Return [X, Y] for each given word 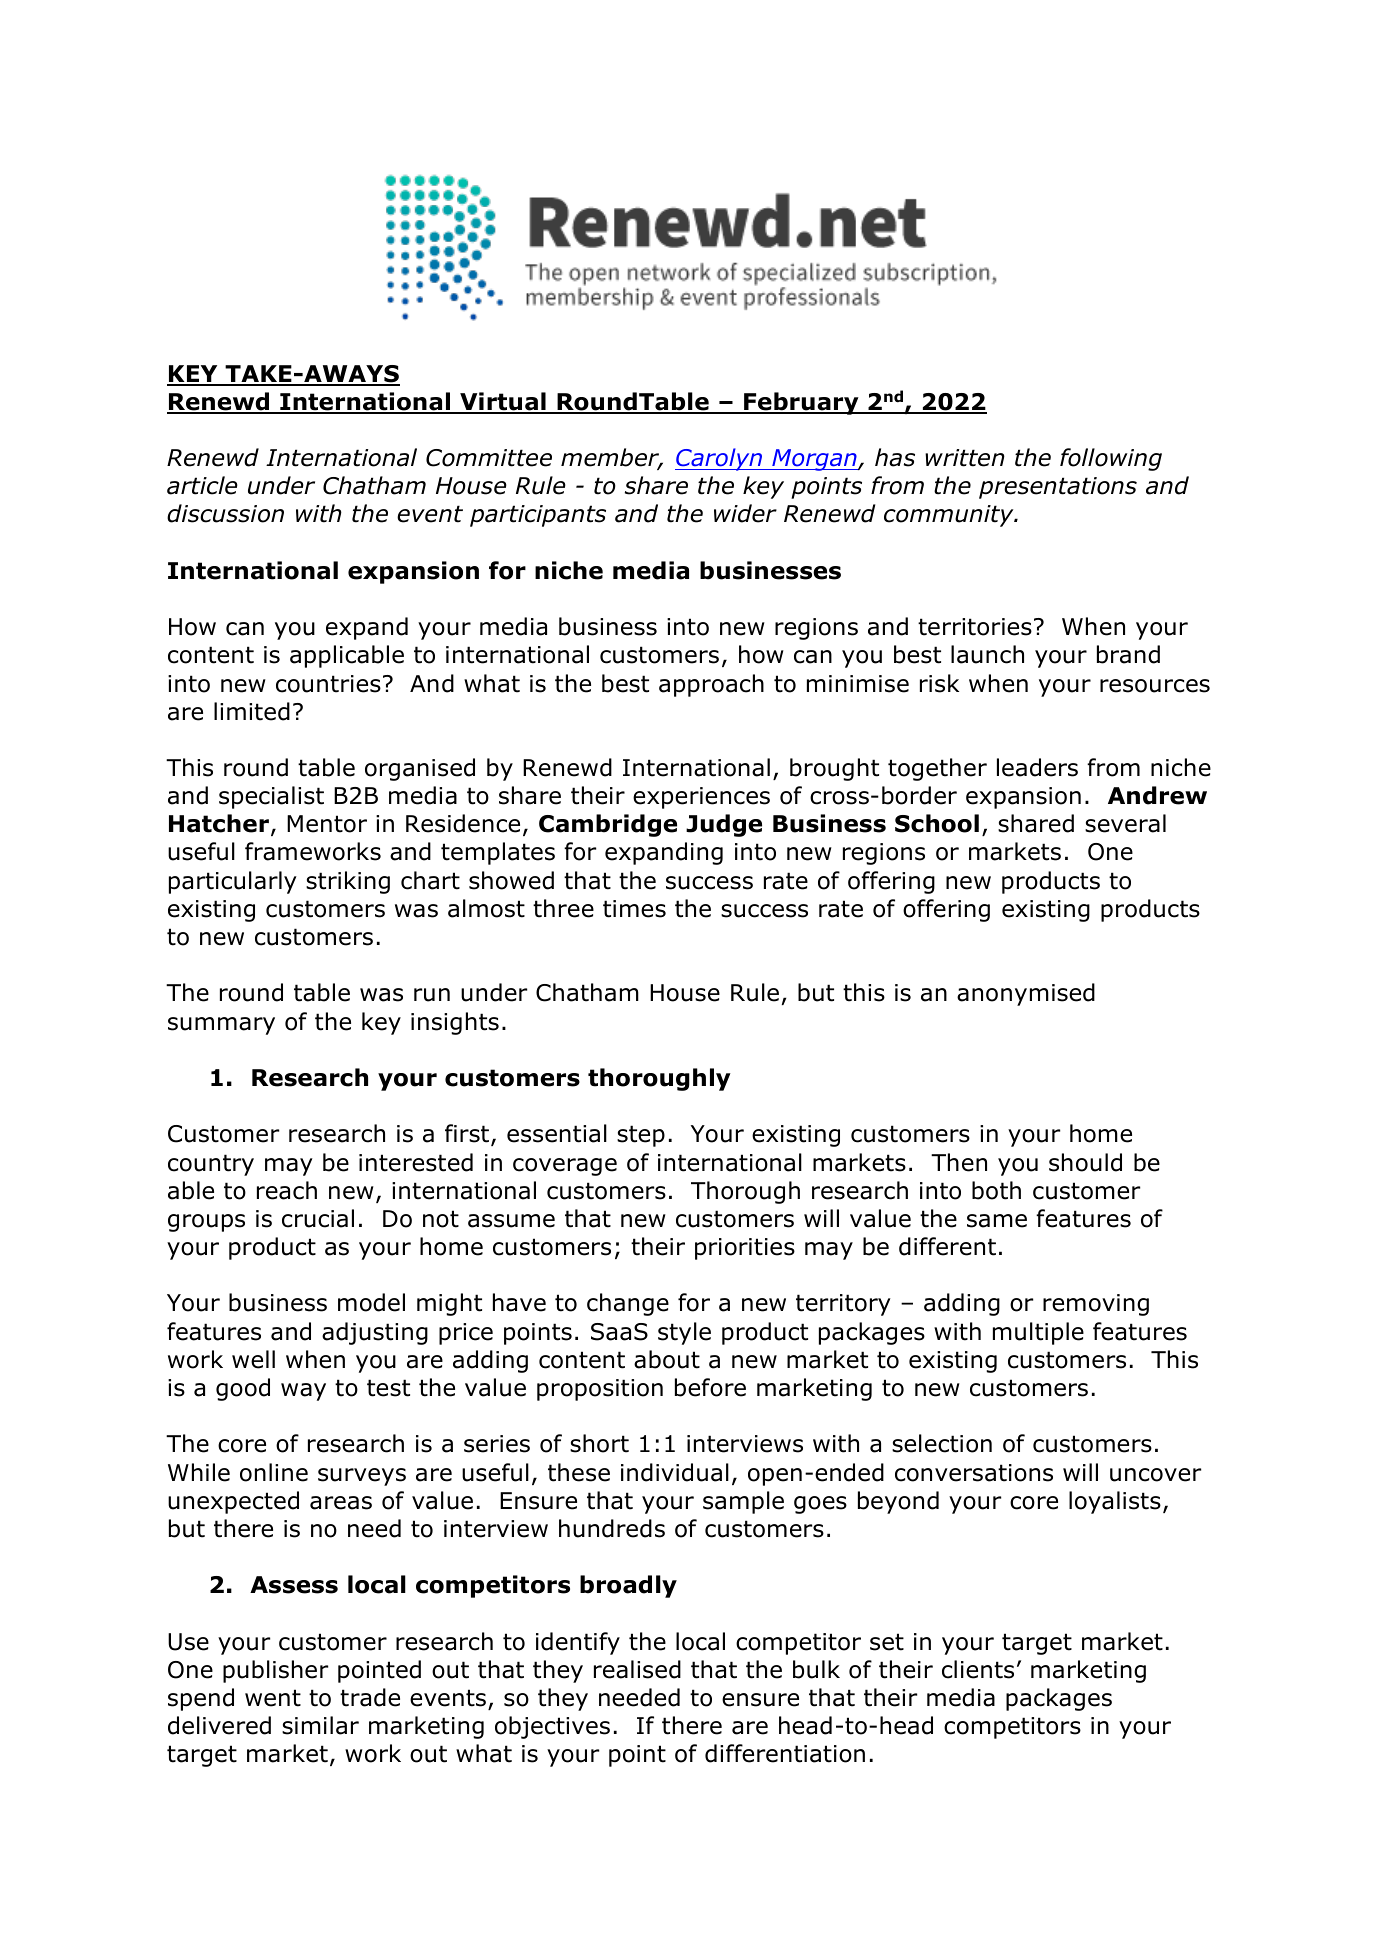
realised [637, 1669]
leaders [1037, 767]
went [273, 1698]
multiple [1038, 1333]
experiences [701, 798]
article [202, 485]
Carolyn [720, 459]
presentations [1058, 488]
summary [221, 1026]
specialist [271, 797]
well [253, 1359]
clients [978, 1669]
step [641, 1136]
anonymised [1026, 994]
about [667, 1359]
